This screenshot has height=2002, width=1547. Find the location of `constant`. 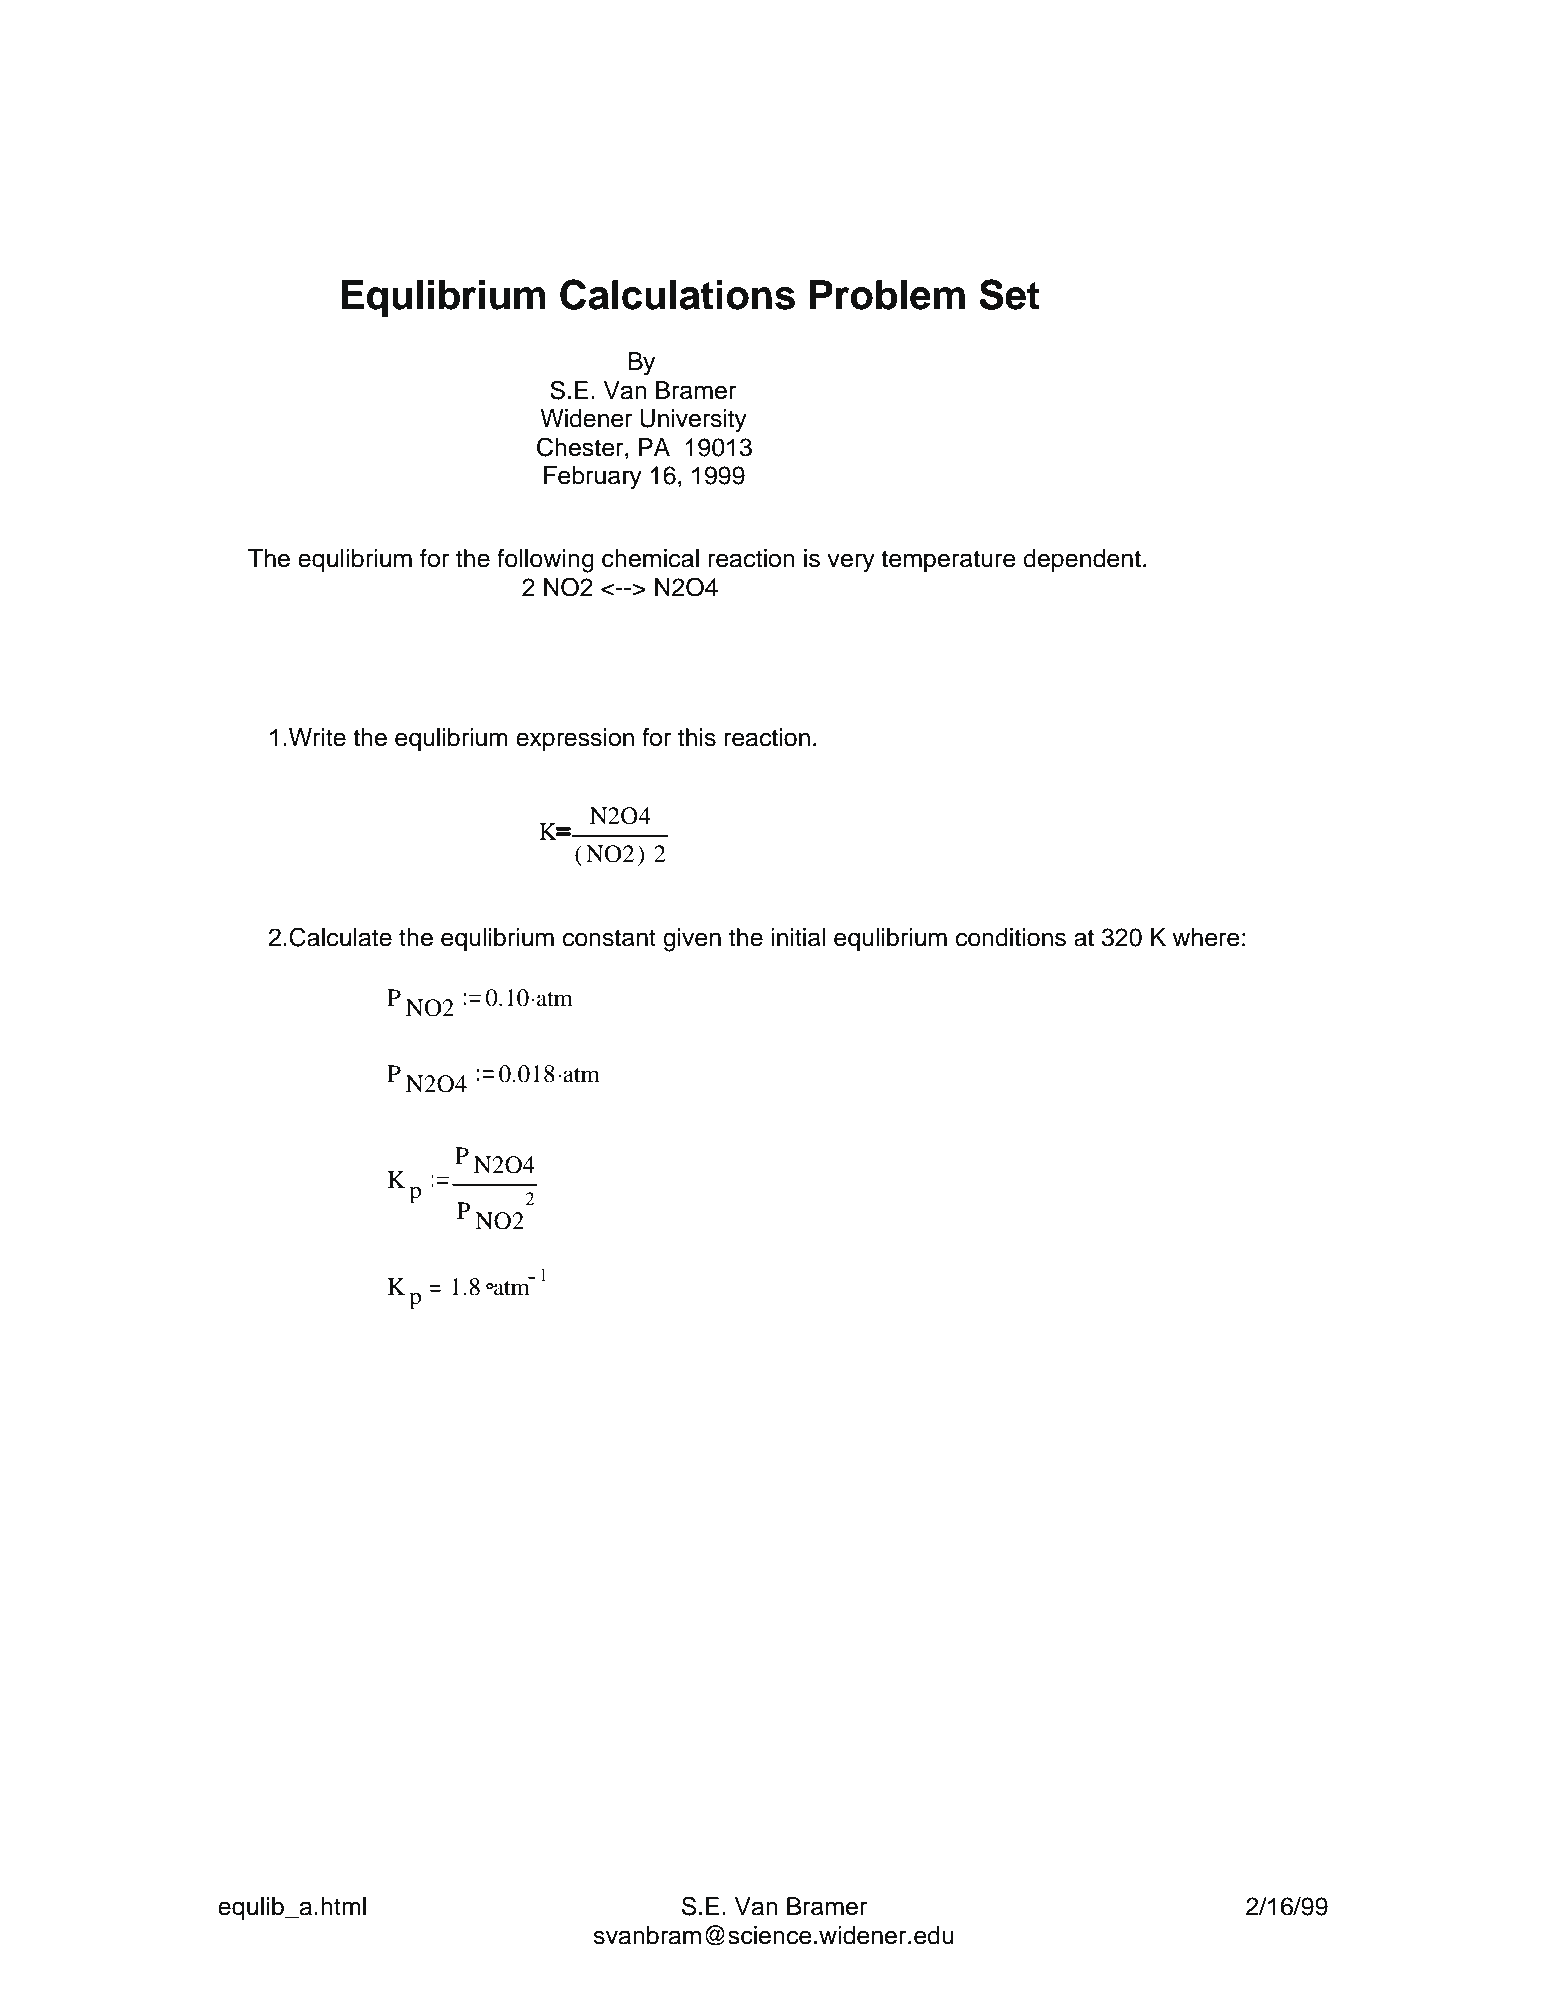

constant is located at coordinates (609, 938).
